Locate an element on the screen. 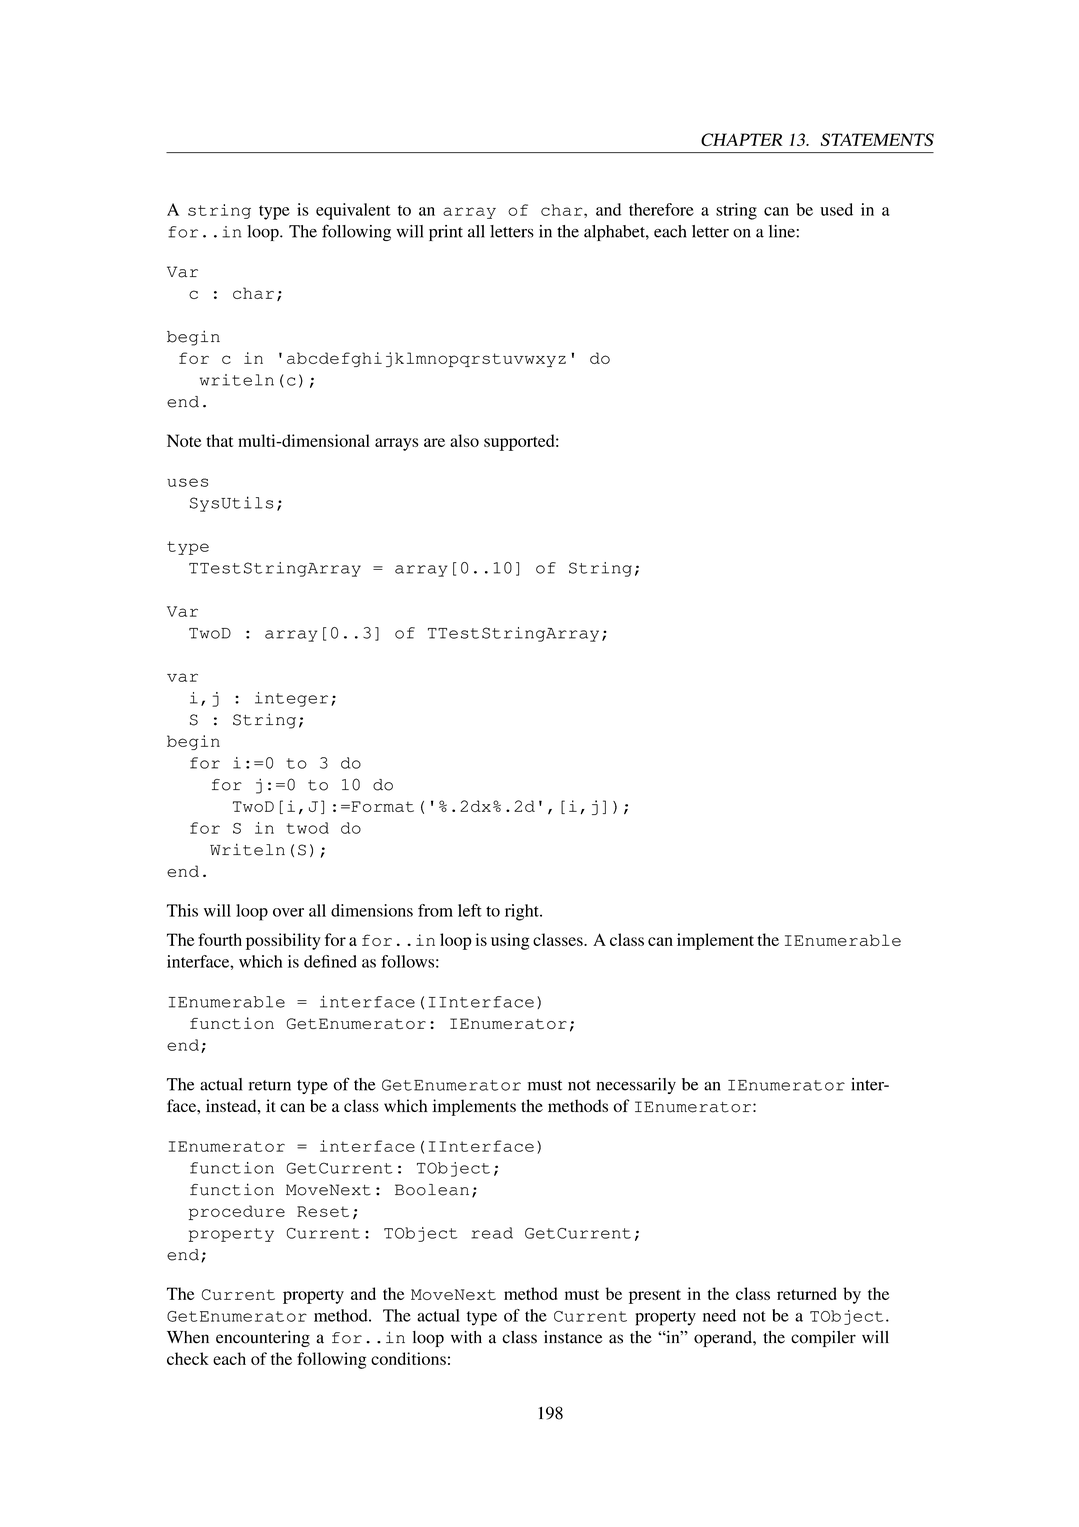 Image resolution: width=1079 pixels, height=1527 pixels. instance is located at coordinates (573, 1337).
